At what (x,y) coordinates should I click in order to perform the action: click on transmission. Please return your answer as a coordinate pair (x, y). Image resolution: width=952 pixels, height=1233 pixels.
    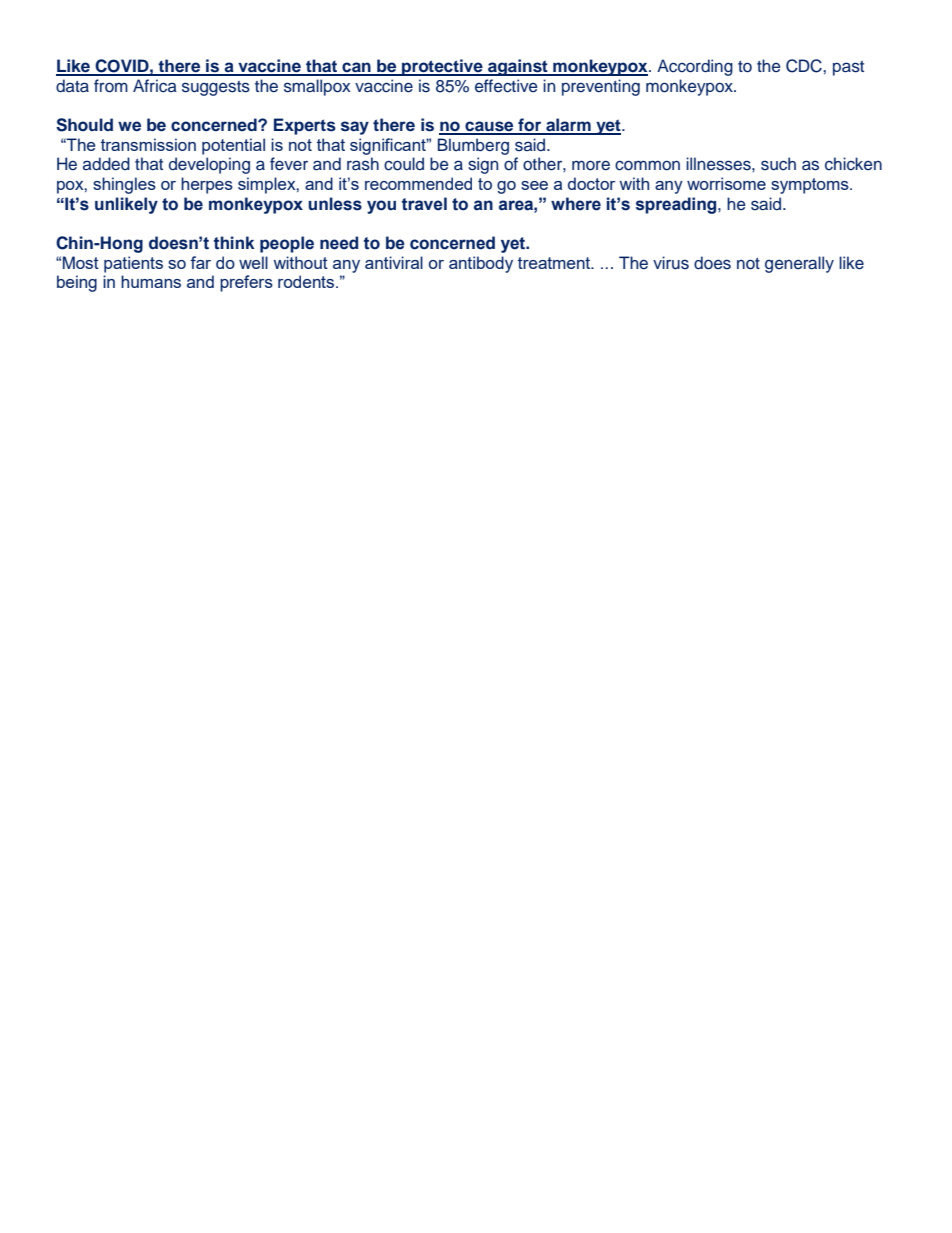
    Looking at the image, I should click on (148, 144).
